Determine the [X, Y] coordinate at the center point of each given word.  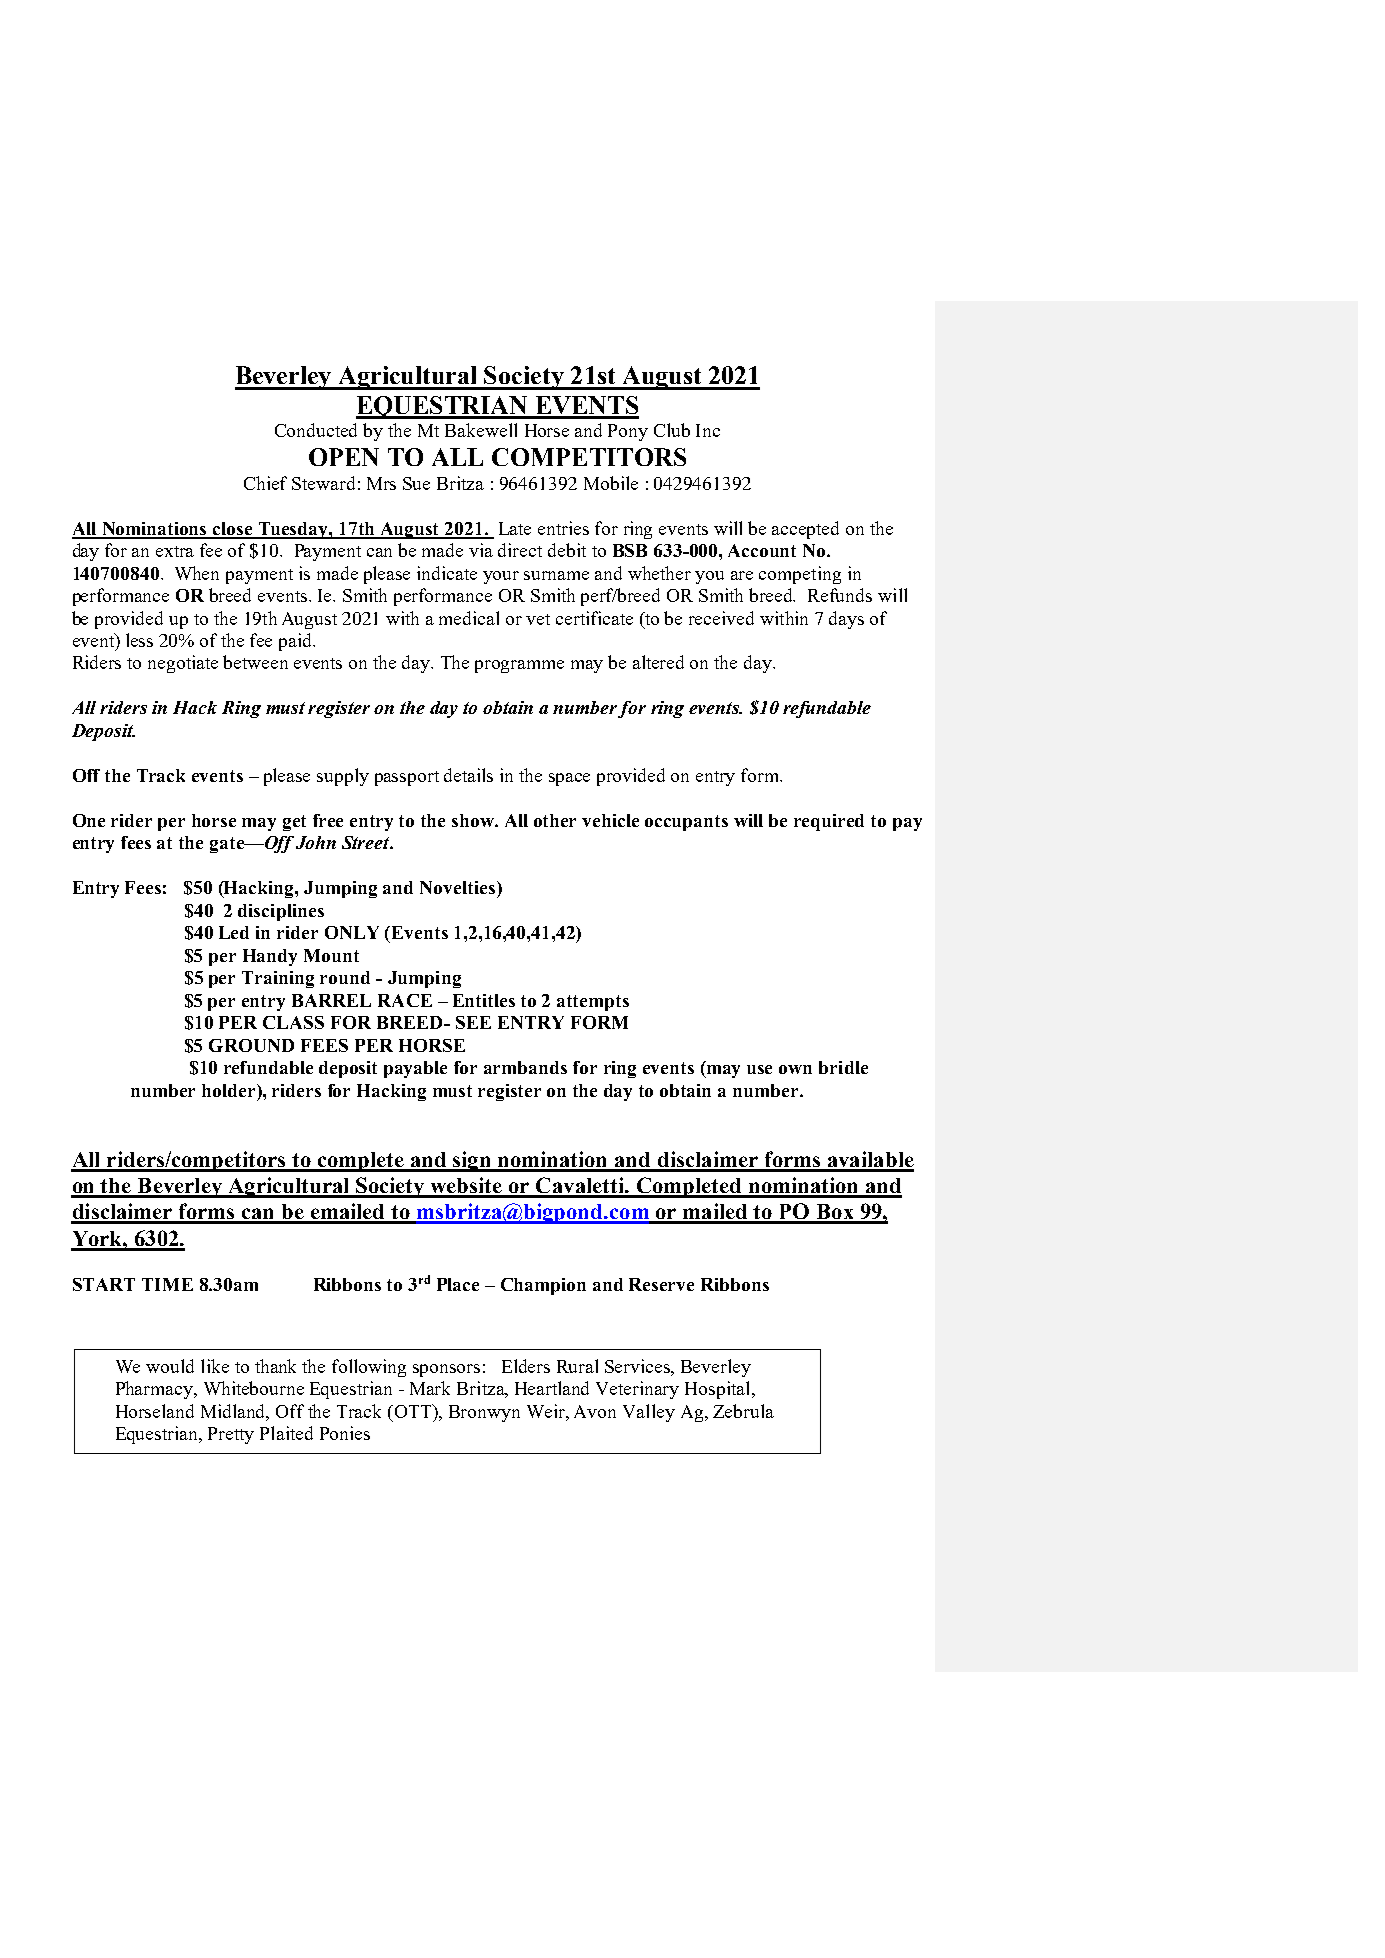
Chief [265, 483]
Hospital [719, 1390]
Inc [708, 430]
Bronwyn [484, 1413]
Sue [416, 483]
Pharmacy [155, 1390]
